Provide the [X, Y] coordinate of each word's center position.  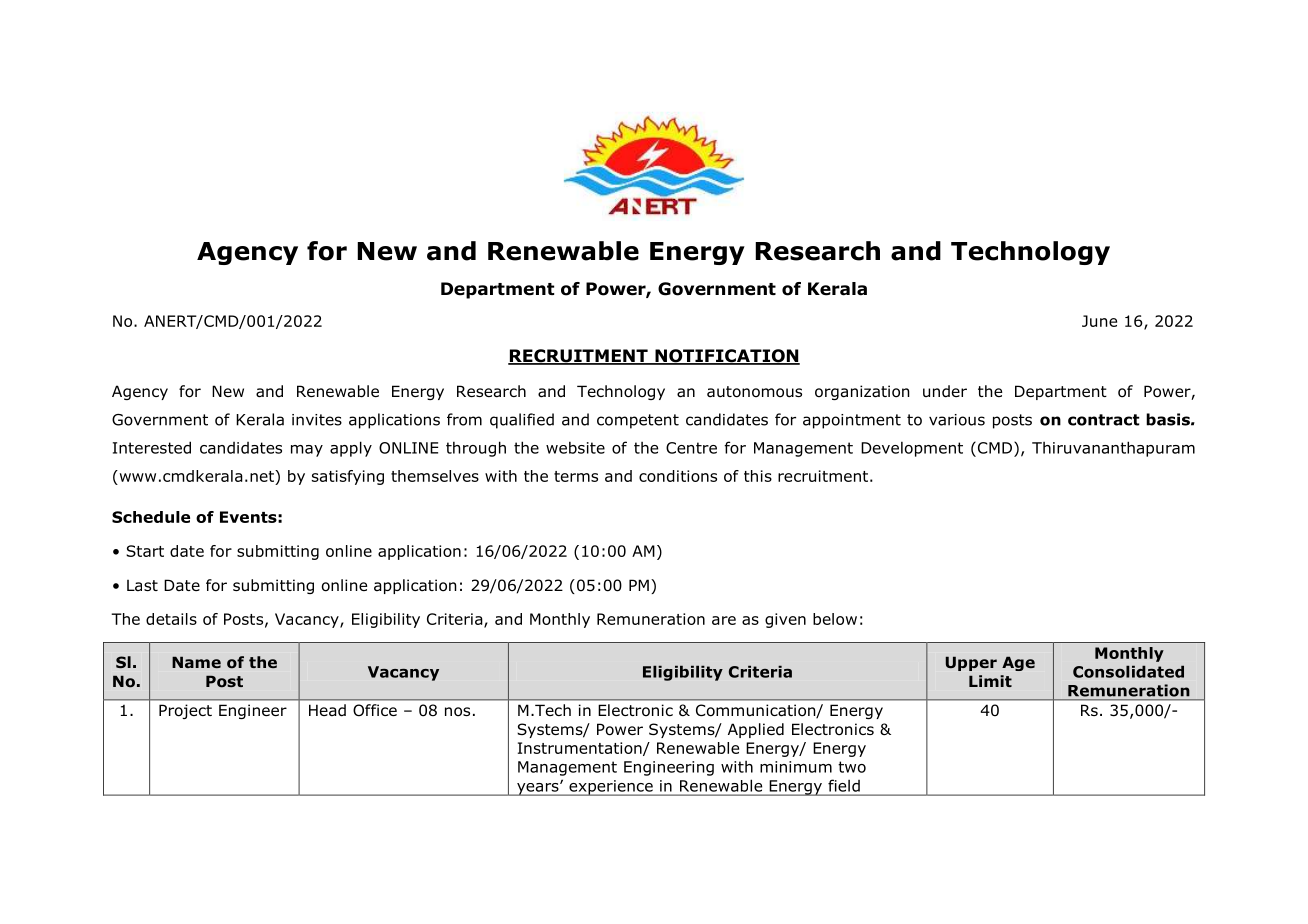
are [724, 620]
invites [317, 420]
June [1099, 321]
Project [185, 711]
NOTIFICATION [726, 357]
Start [145, 551]
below [835, 619]
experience [611, 788]
